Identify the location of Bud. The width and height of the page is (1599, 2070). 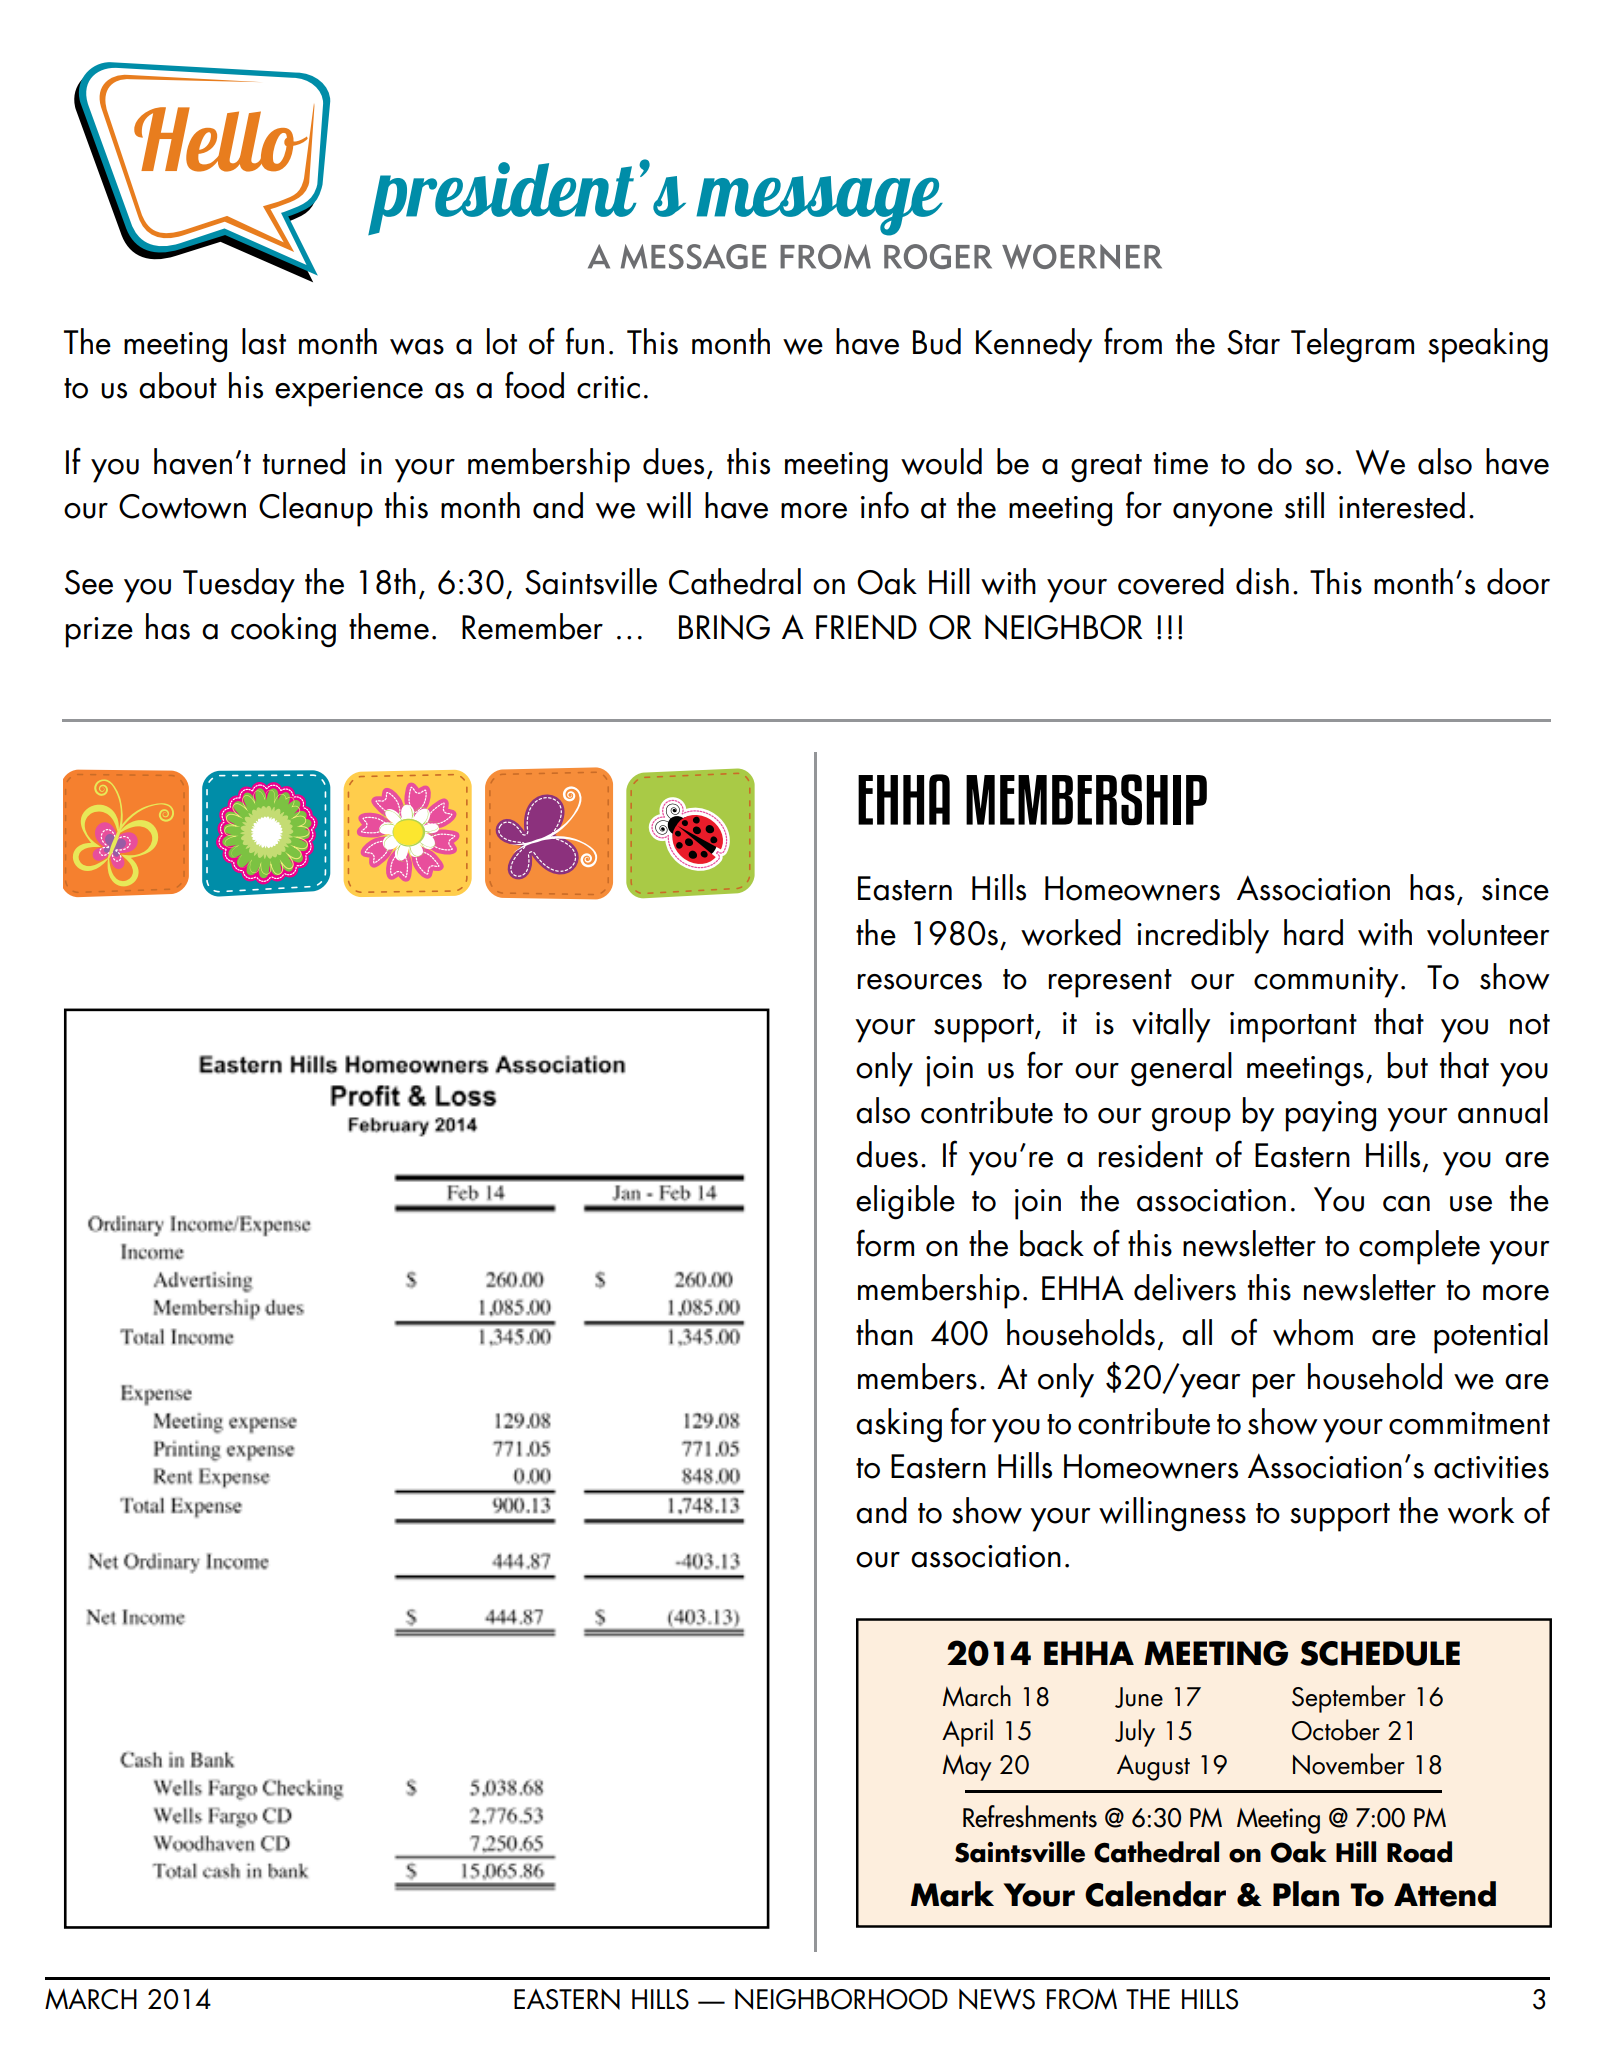
(937, 341).
